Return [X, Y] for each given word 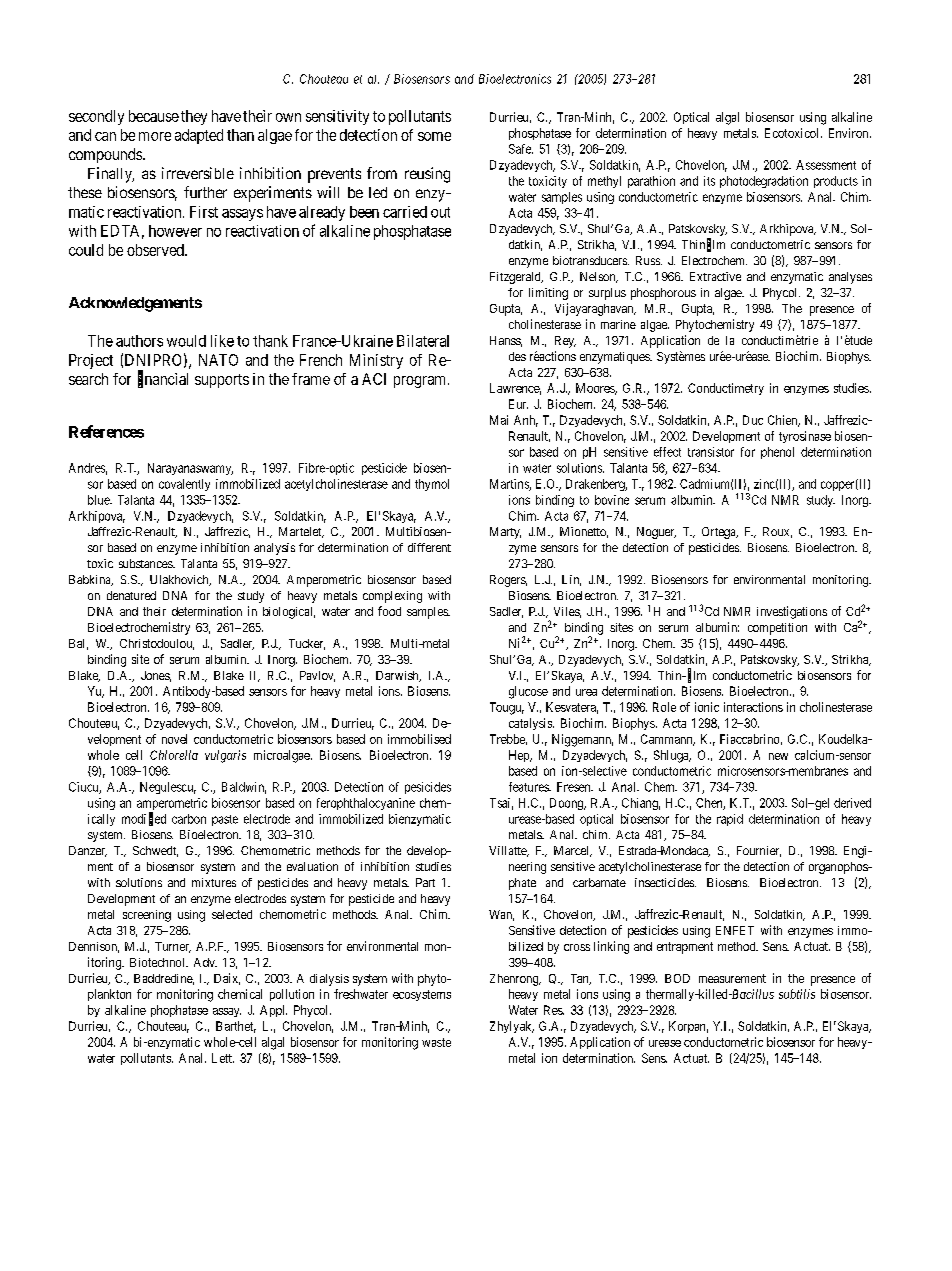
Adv [205, 962]
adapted [199, 136]
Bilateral [423, 341]
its [709, 181]
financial [163, 379]
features [529, 787]
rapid [730, 820]
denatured [131, 595]
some [434, 136]
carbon [189, 819]
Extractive [715, 276]
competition [777, 629]
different [429, 547]
